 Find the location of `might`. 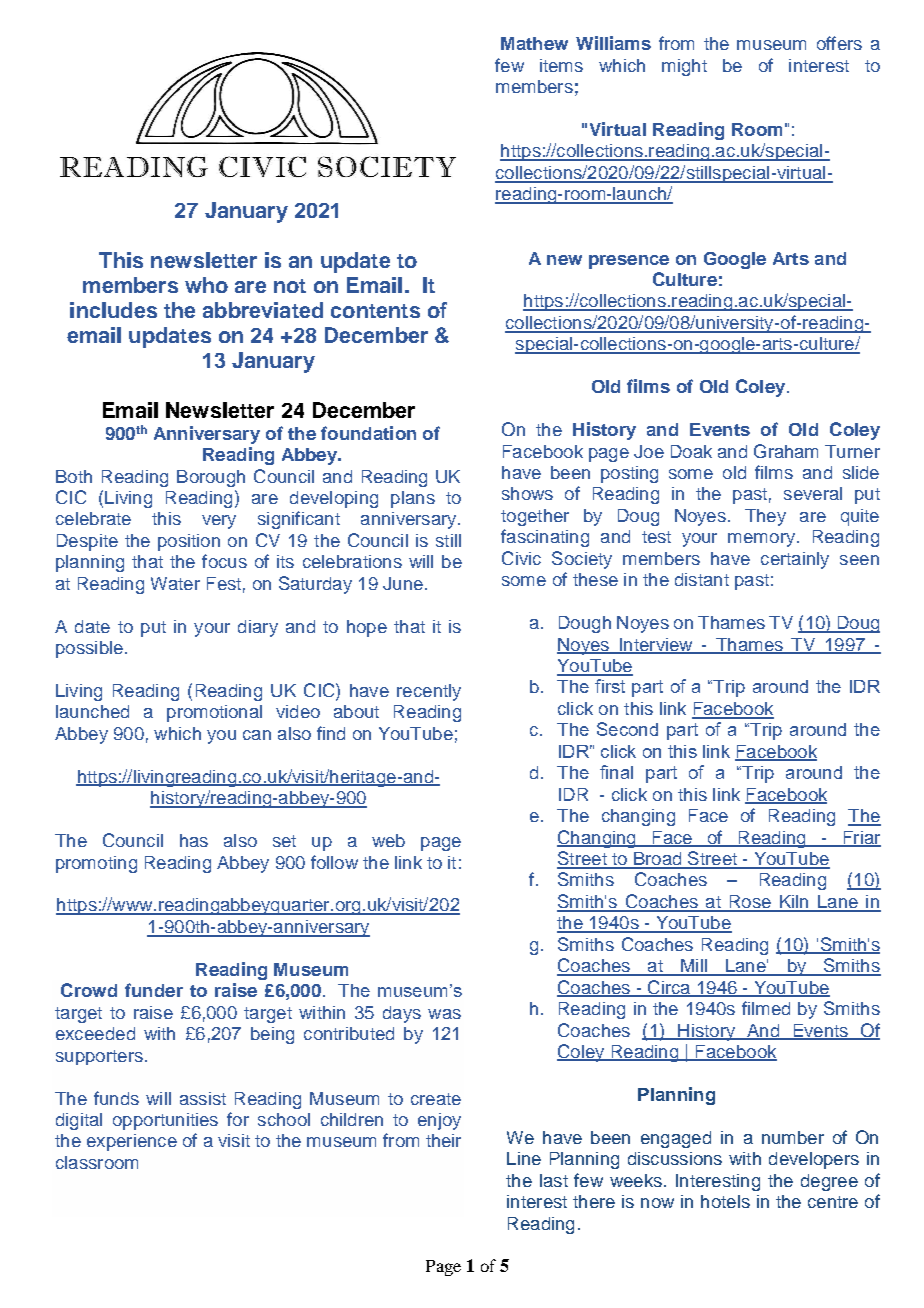

might is located at coordinates (684, 67).
